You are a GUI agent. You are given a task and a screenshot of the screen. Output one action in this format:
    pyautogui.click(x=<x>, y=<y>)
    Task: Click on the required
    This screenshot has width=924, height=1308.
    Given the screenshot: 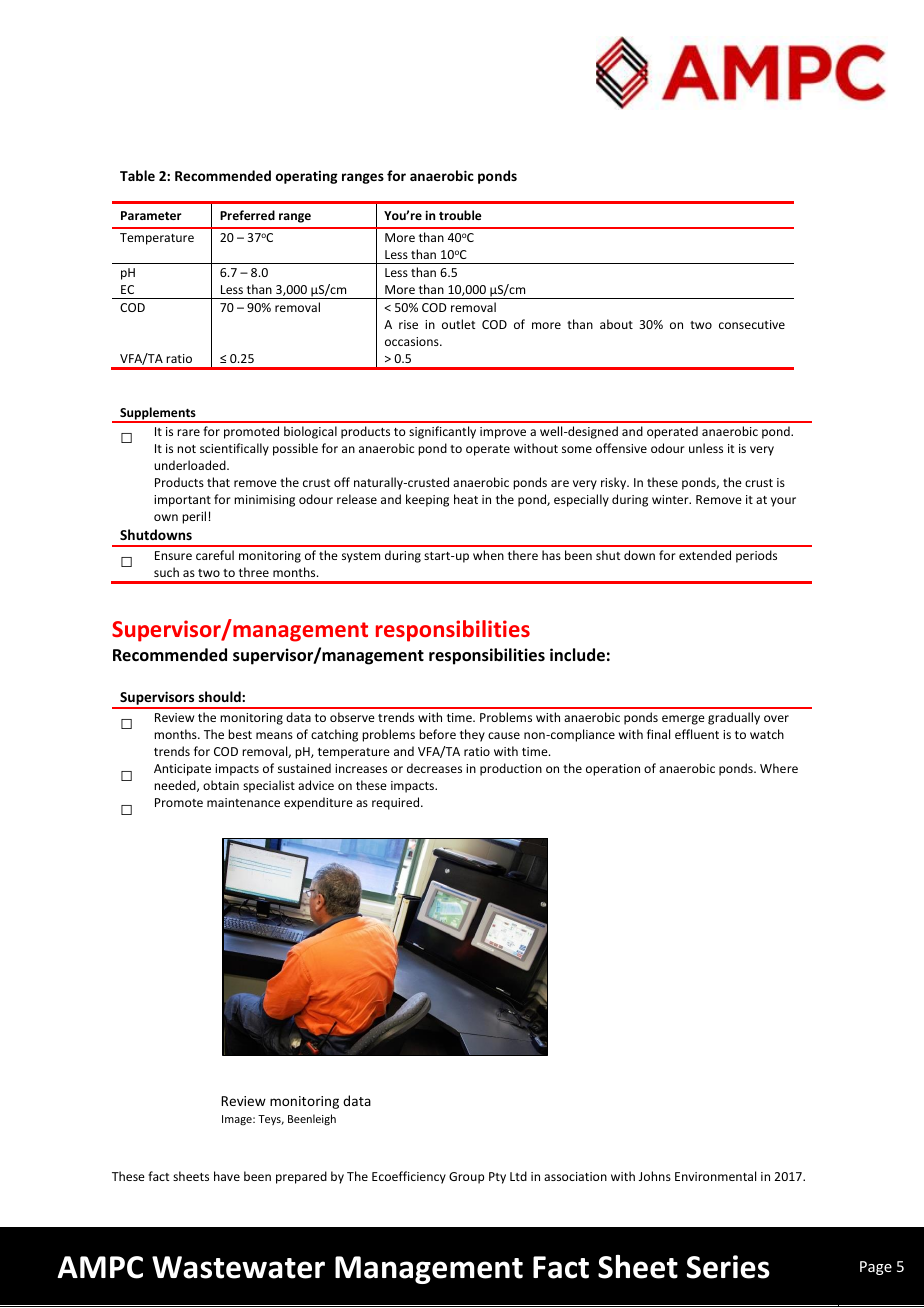 What is the action you would take?
    pyautogui.click(x=397, y=803)
